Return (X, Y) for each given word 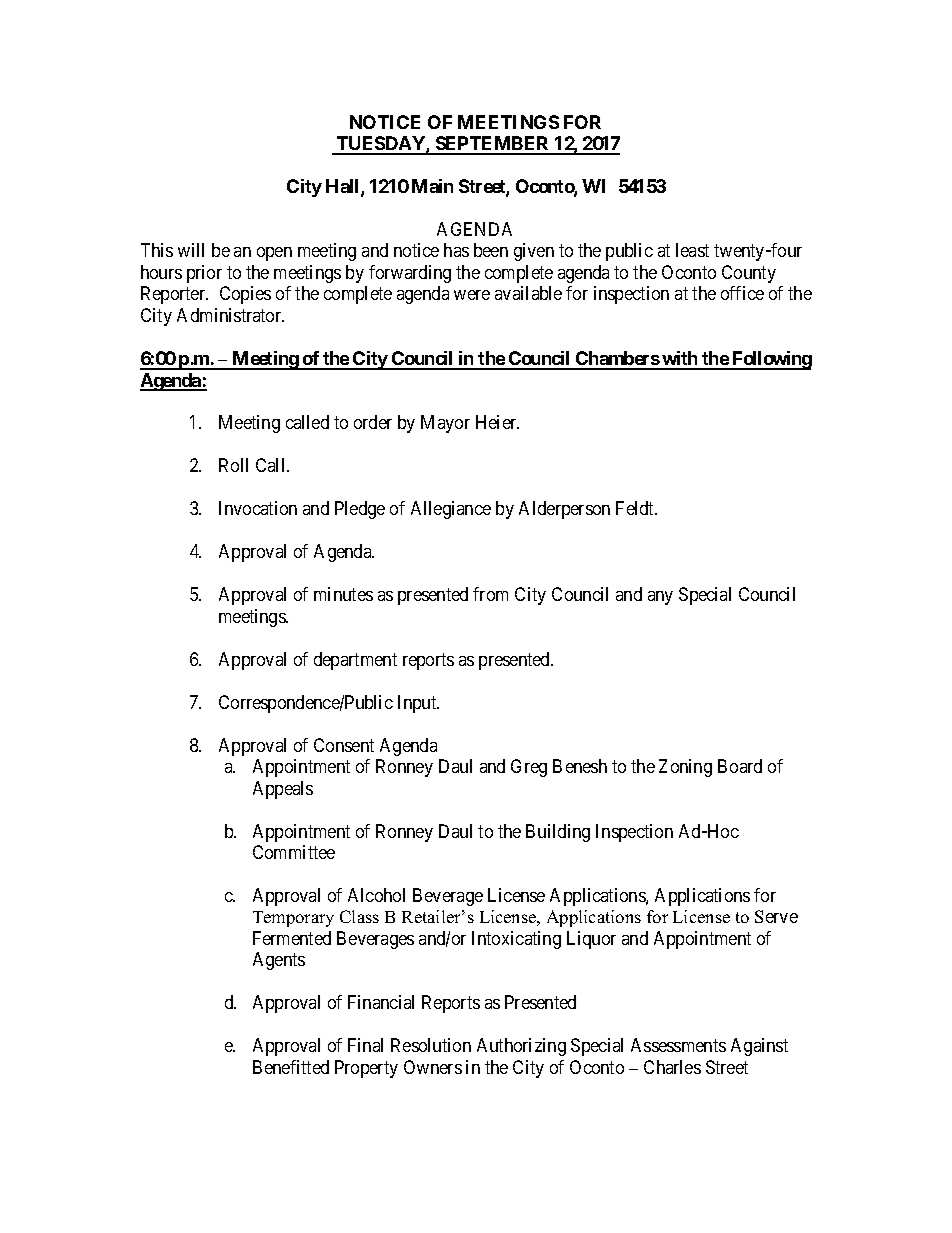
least (692, 250)
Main (432, 186)
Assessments (678, 1045)
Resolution (431, 1045)
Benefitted (291, 1067)
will (191, 250)
